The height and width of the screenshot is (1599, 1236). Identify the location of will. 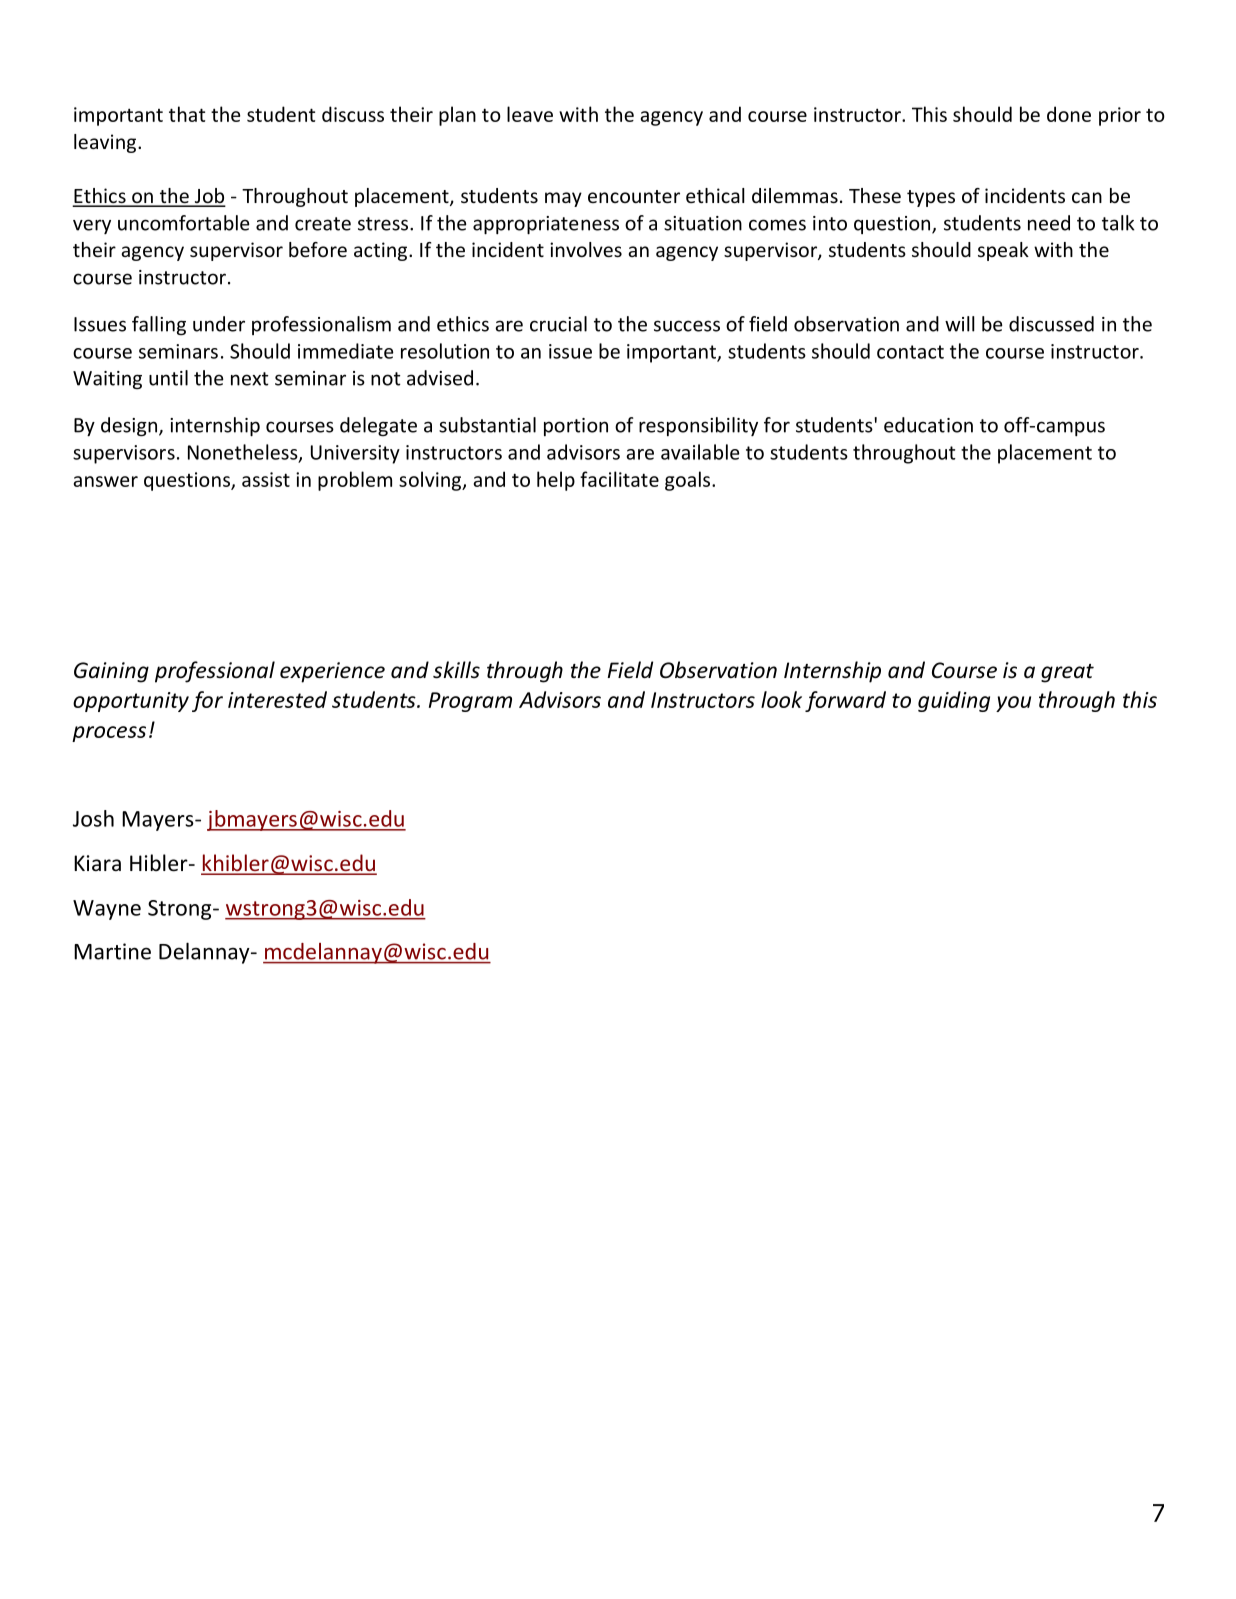
(960, 324).
